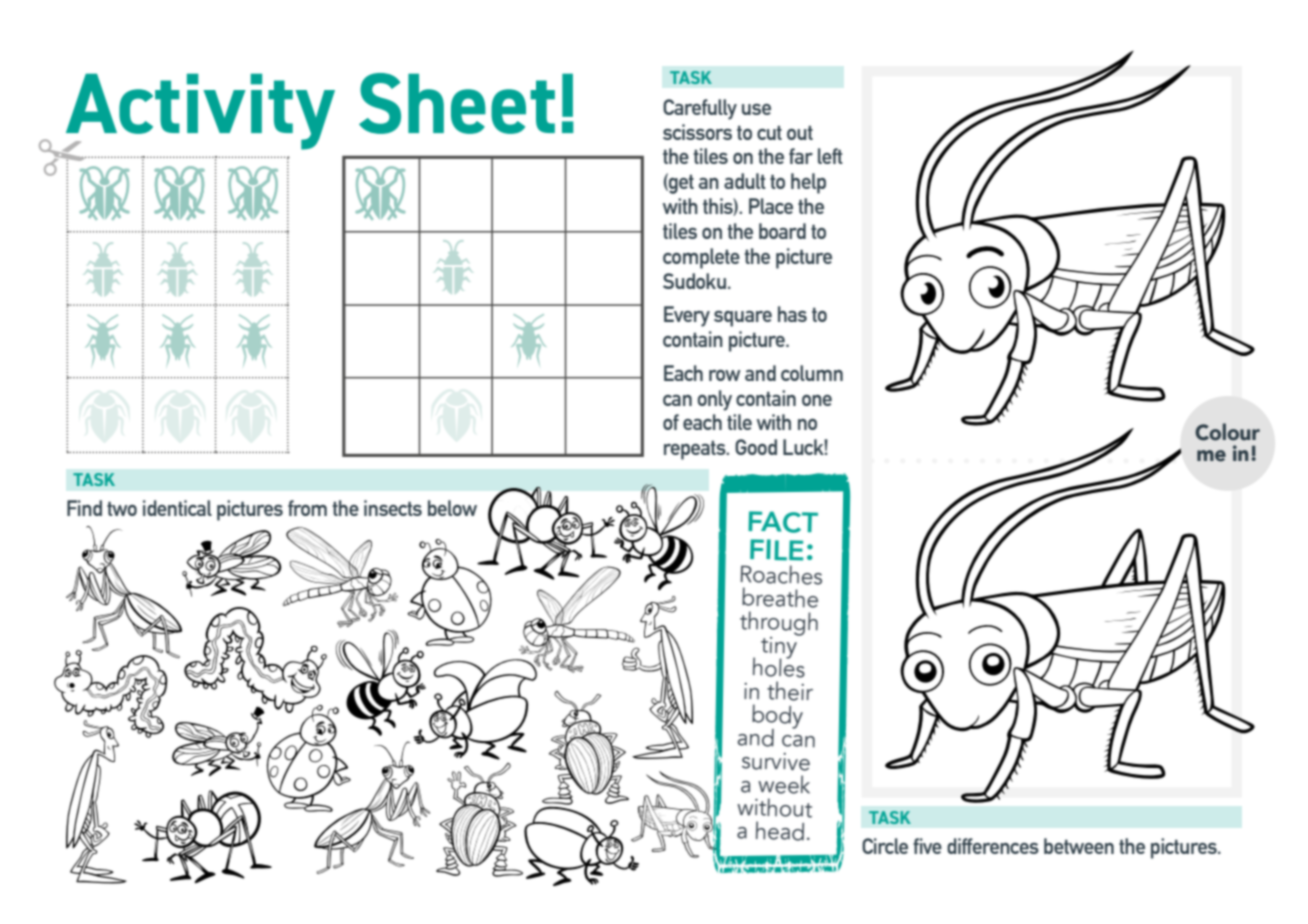 This screenshot has height=924, width=1308. What do you see at coordinates (927, 846) in the screenshot?
I see `five` at bounding box center [927, 846].
